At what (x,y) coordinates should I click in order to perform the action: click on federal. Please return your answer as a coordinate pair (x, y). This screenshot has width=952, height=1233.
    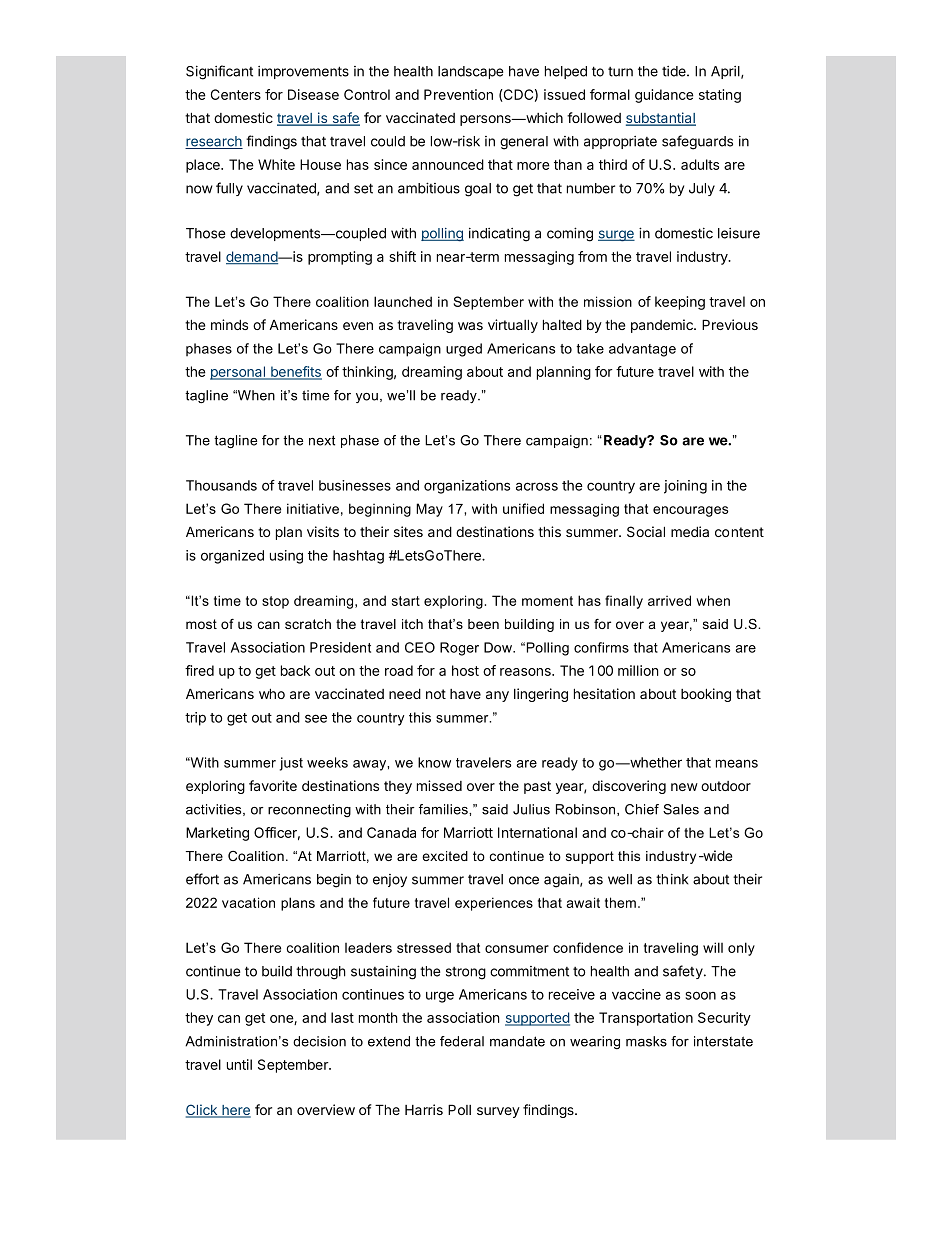
    Looking at the image, I should click on (462, 1041).
